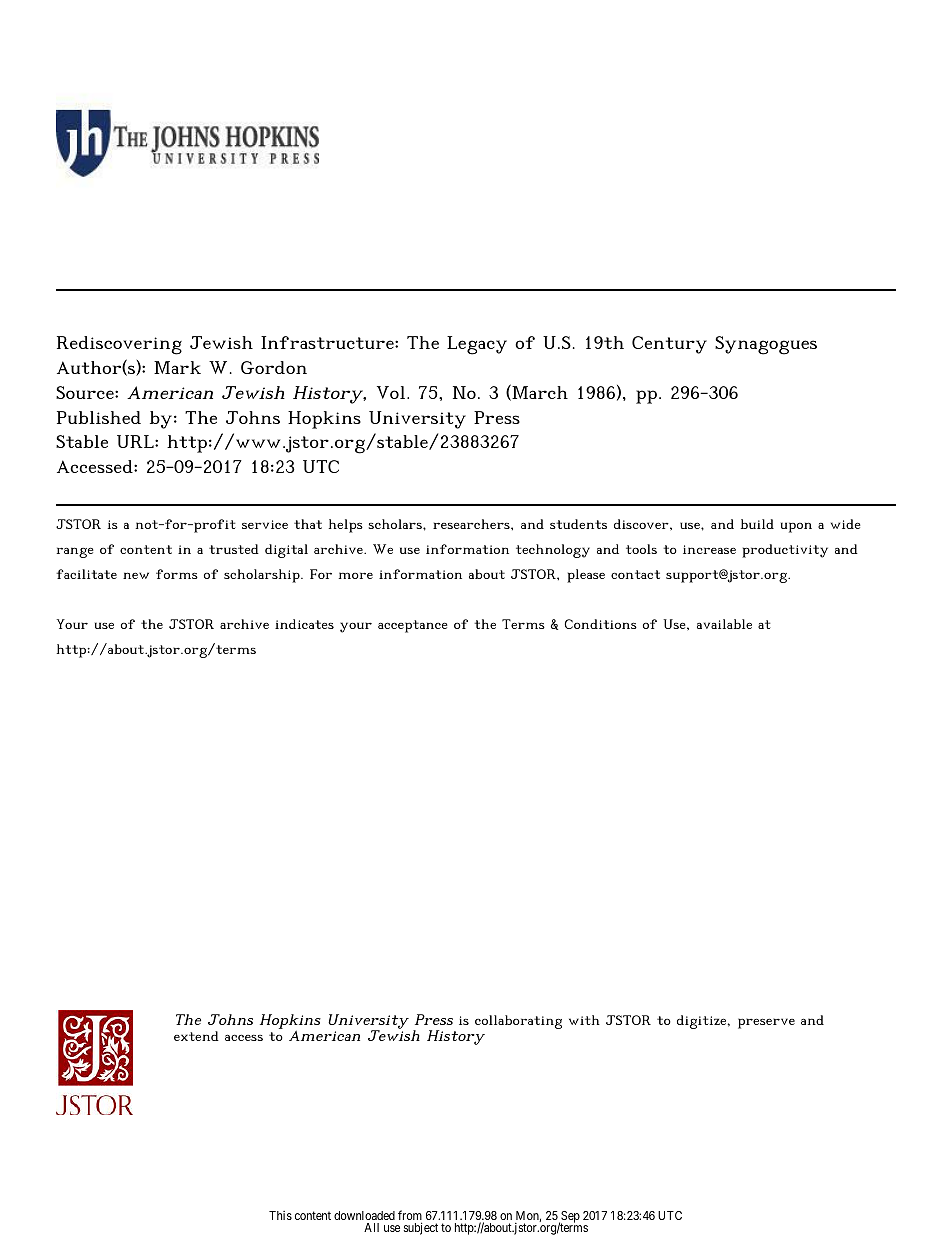 Image resolution: width=952 pixels, height=1245 pixels. I want to click on indicates, so click(304, 624).
